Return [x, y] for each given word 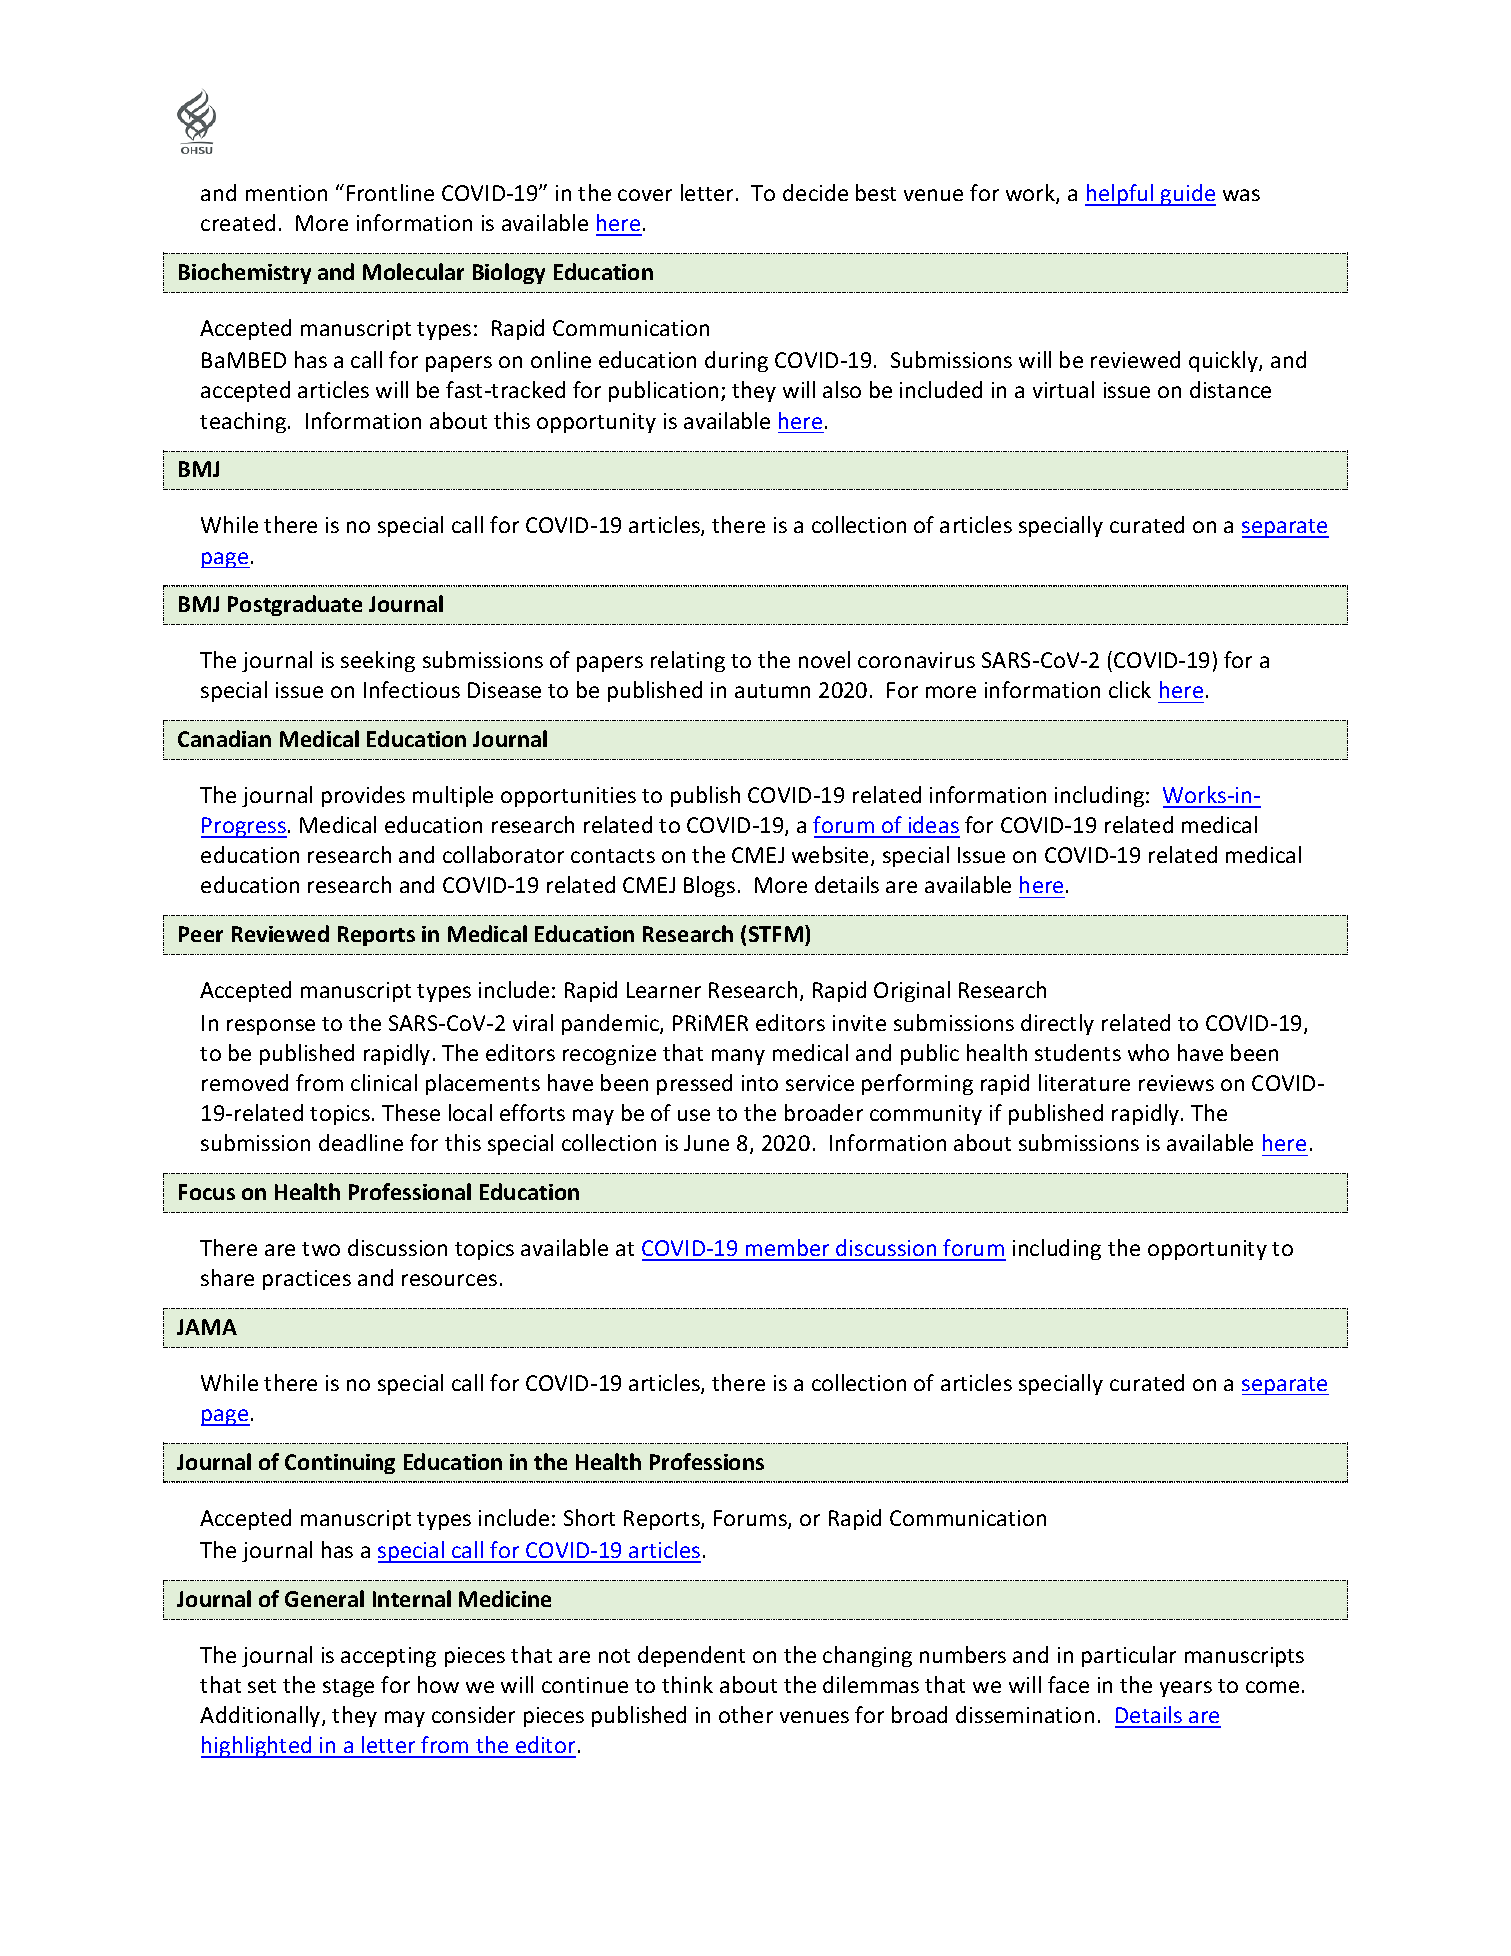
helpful [1120, 195]
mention [286, 193]
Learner [664, 990]
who [1148, 1052]
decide [815, 192]
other [746, 1714]
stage [348, 1688]
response [271, 1027]
